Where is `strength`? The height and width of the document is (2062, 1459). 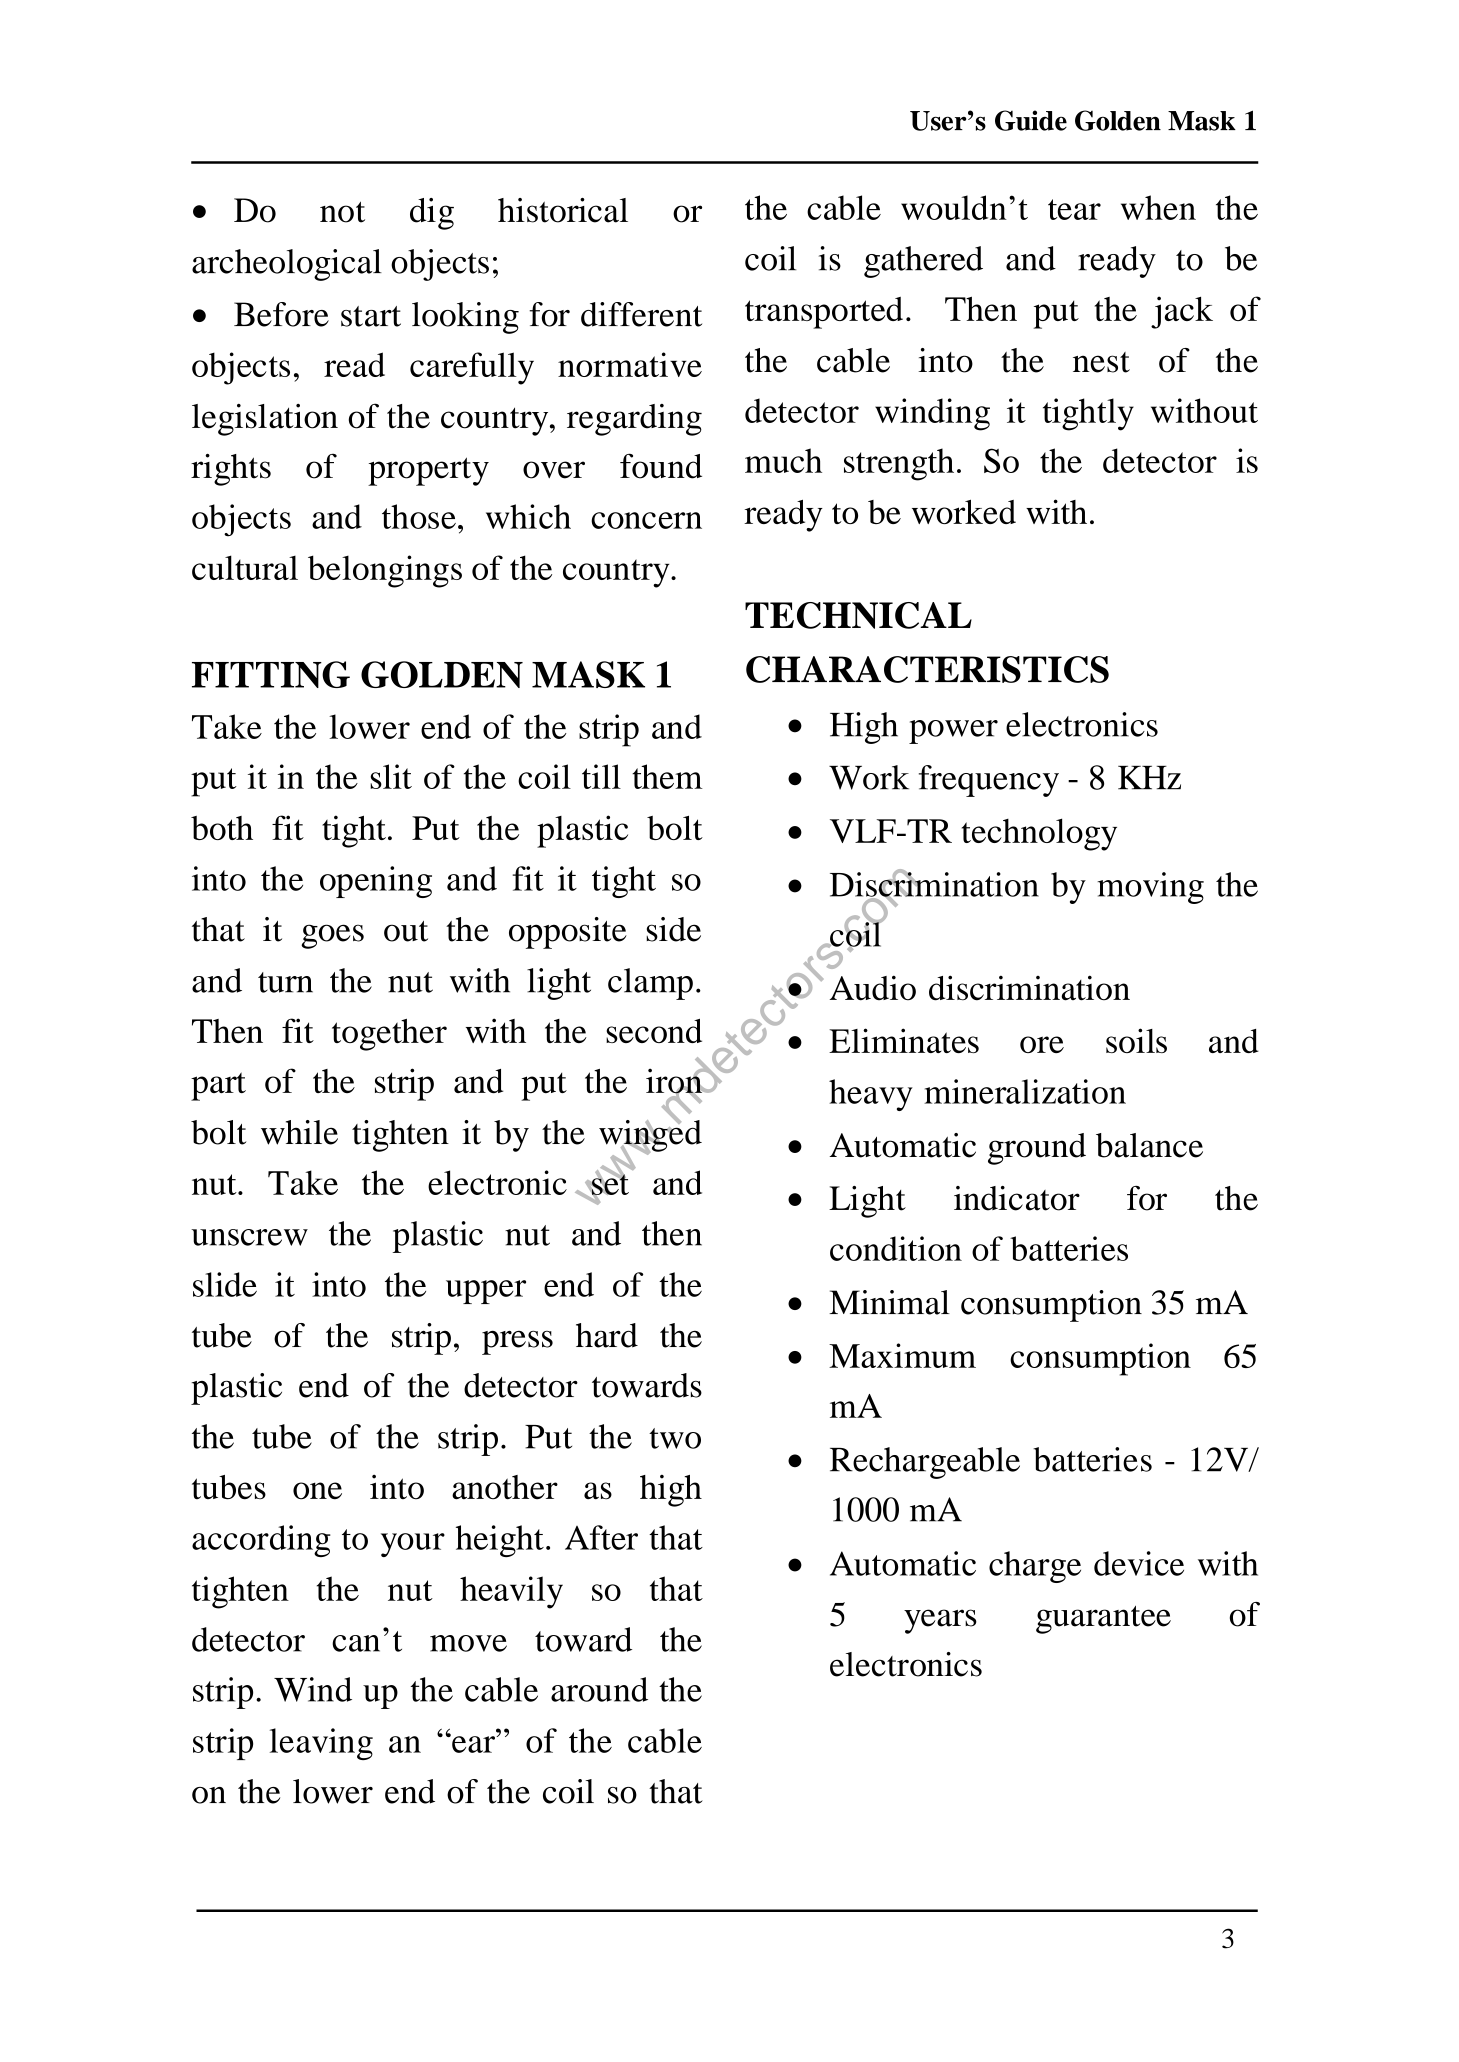
strength is located at coordinates (899, 464).
